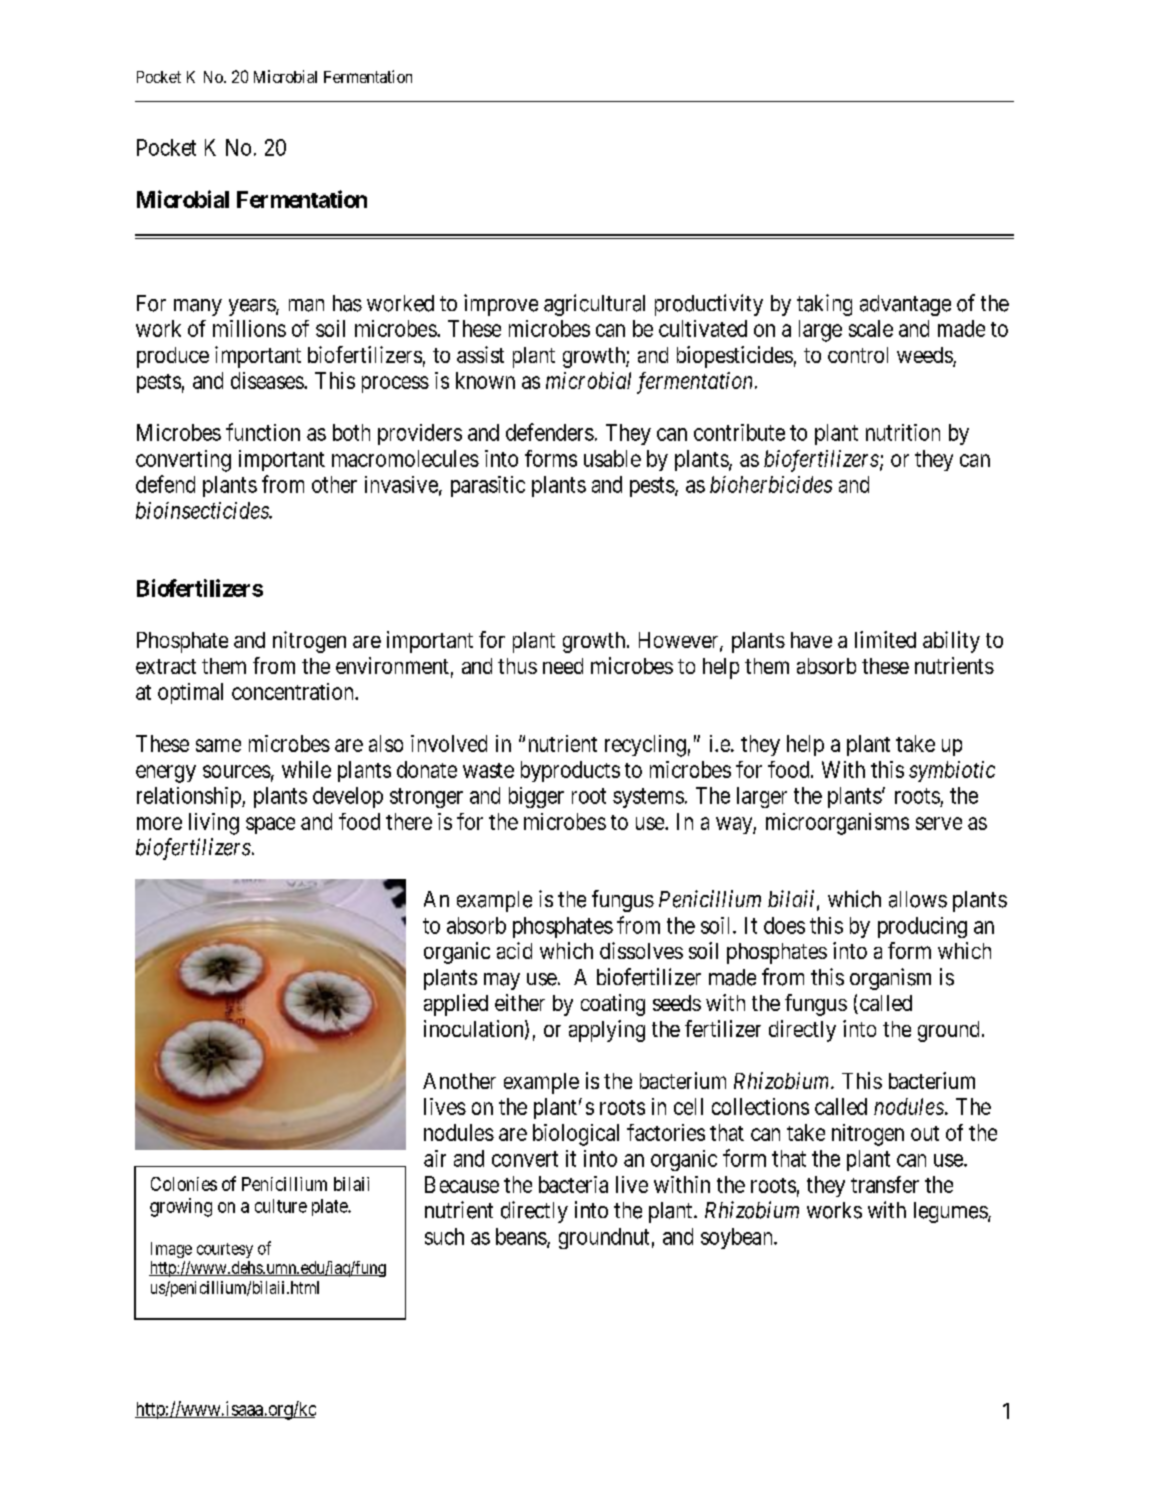 Image resolution: width=1149 pixels, height=1488 pixels. I want to click on function, so click(263, 432).
